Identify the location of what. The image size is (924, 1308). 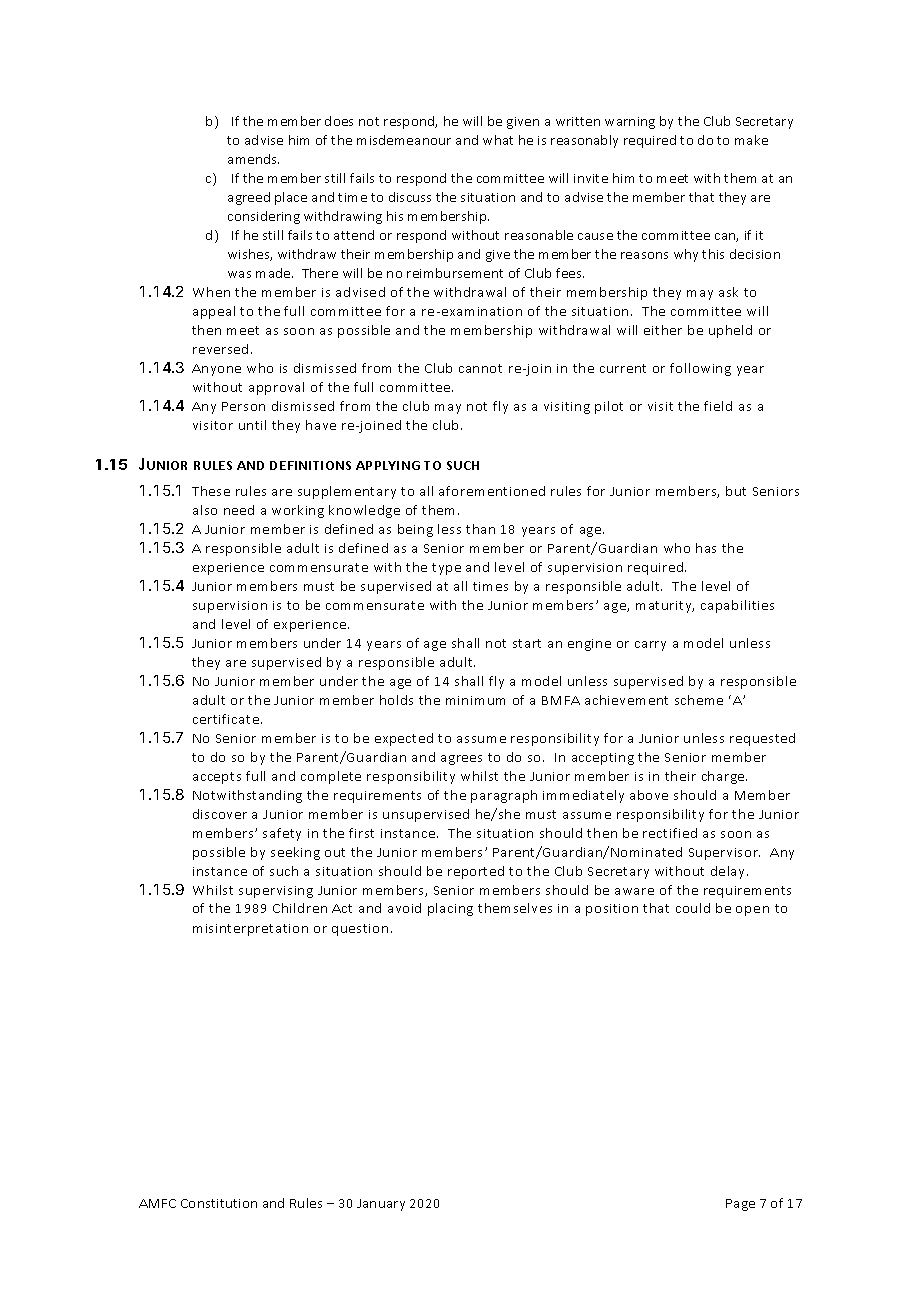
(498, 140).
